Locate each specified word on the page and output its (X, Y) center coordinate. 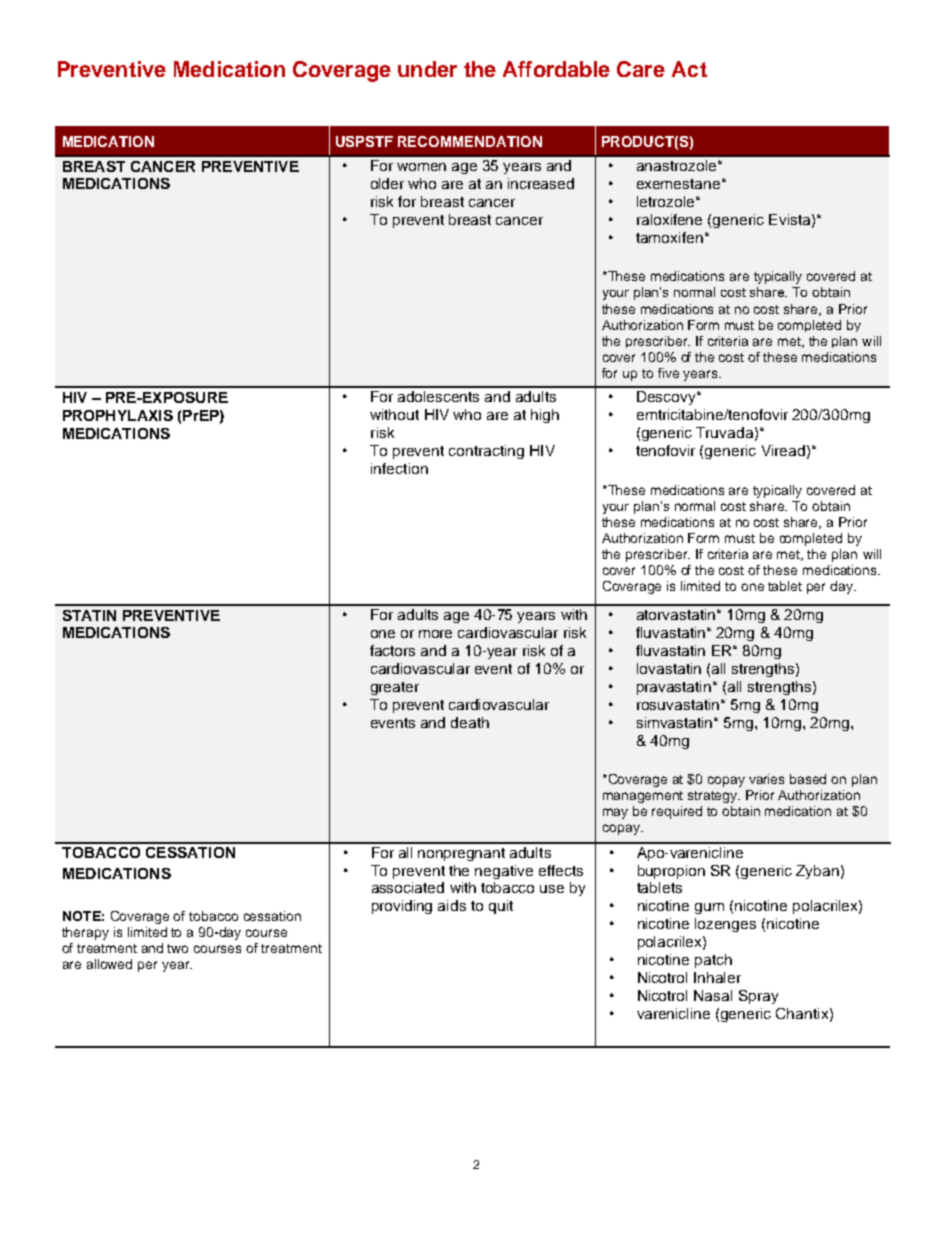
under (427, 69)
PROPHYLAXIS (118, 415)
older (387, 183)
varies (766, 779)
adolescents (438, 396)
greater (395, 688)
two (177, 948)
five (668, 373)
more (435, 634)
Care (641, 69)
